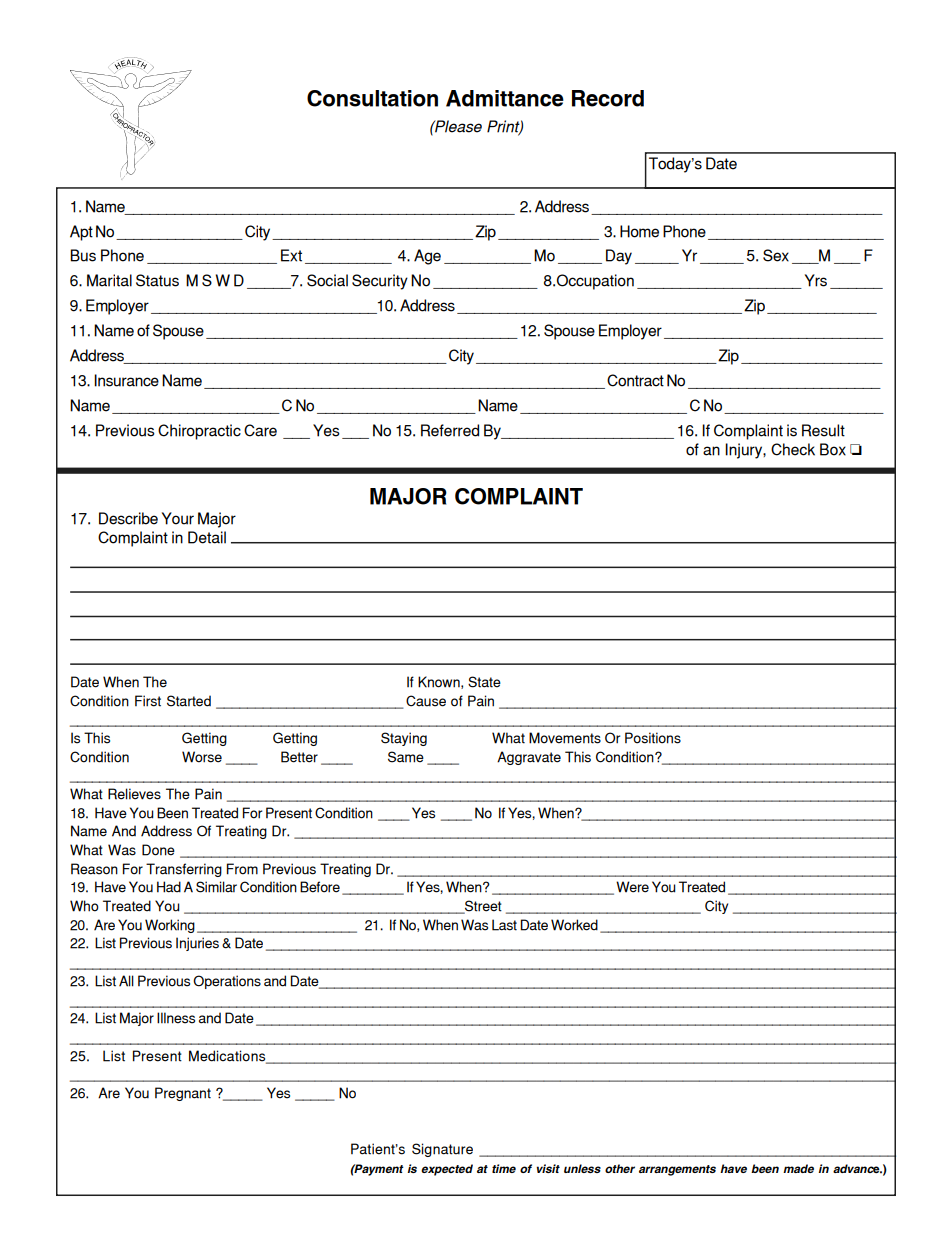 This page has height=1233, width=952. I want to click on Started, so click(189, 701).
